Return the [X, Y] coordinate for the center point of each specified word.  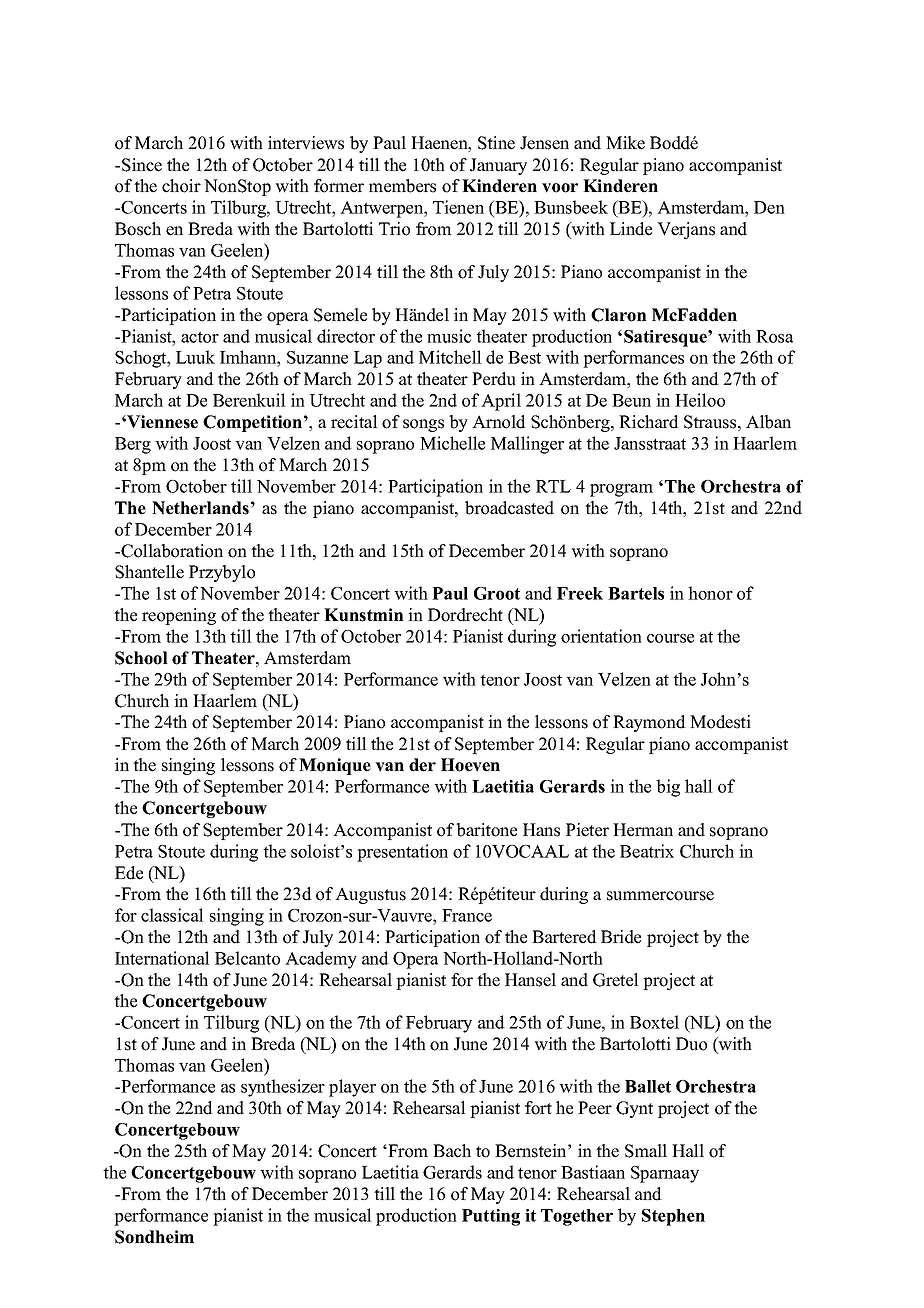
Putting [491, 1217]
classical [172, 915]
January [498, 166]
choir [181, 186]
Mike [625, 143]
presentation [402, 853]
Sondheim [154, 1237]
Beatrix [647, 851]
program [621, 490]
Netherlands [200, 508]
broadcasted [509, 508]
